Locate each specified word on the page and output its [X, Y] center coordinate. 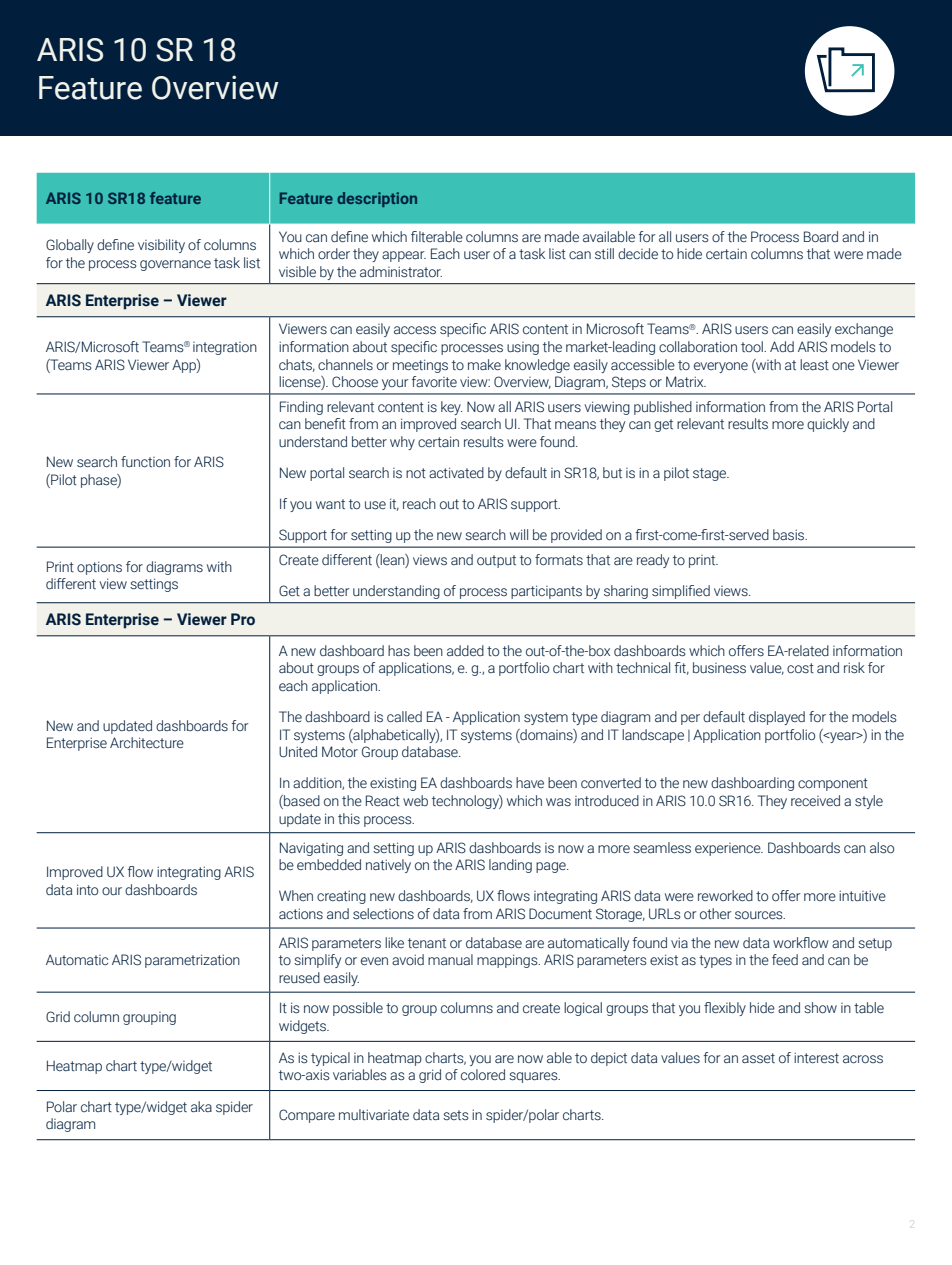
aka [201, 1106]
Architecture [147, 742]
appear [404, 256]
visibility [161, 246]
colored [483, 1074]
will [519, 534]
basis [790, 534]
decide [638, 253]
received [815, 800]
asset [758, 1058]
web [415, 800]
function [145, 461]
